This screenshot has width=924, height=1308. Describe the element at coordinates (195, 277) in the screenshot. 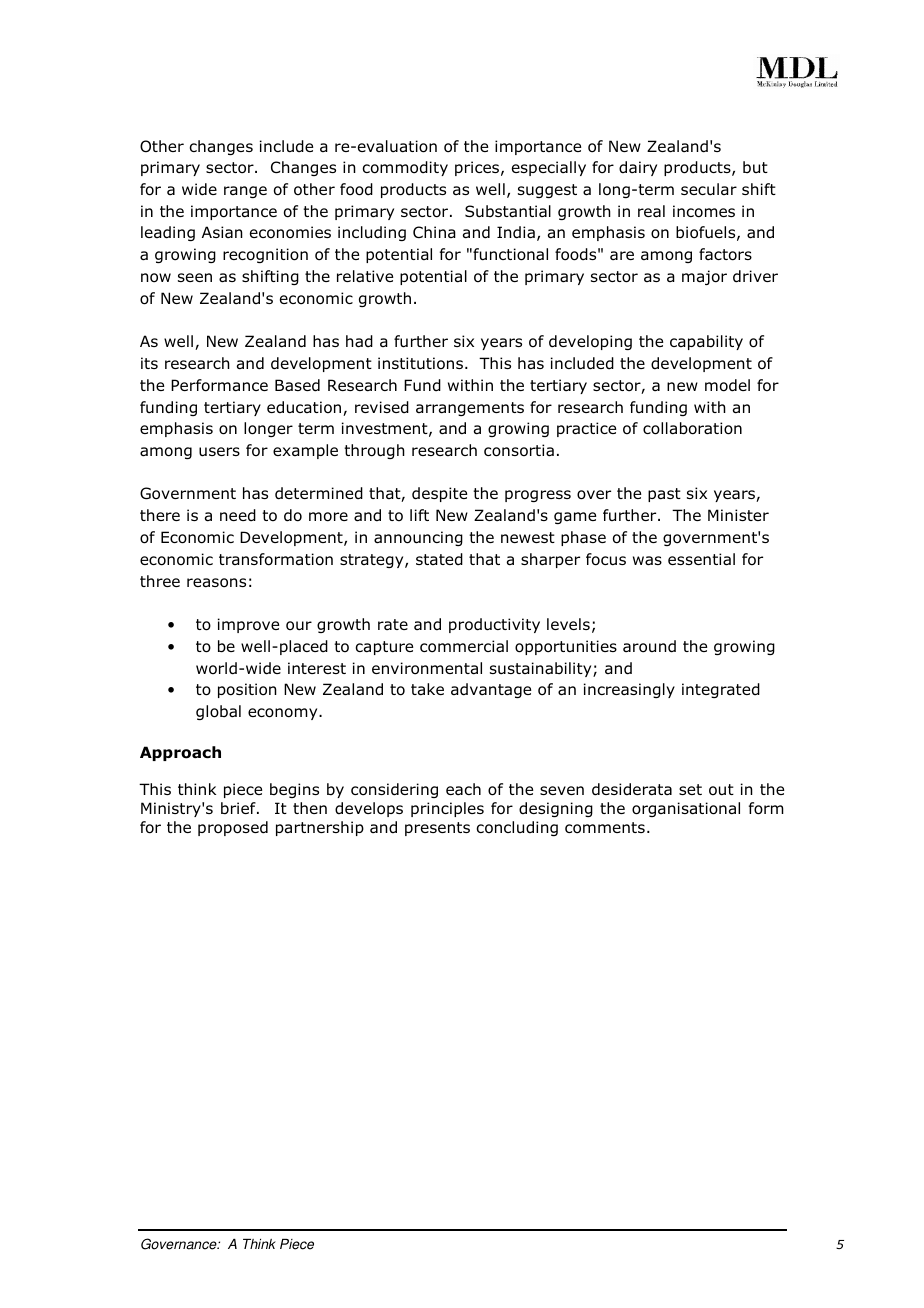

I see `seen` at that location.
